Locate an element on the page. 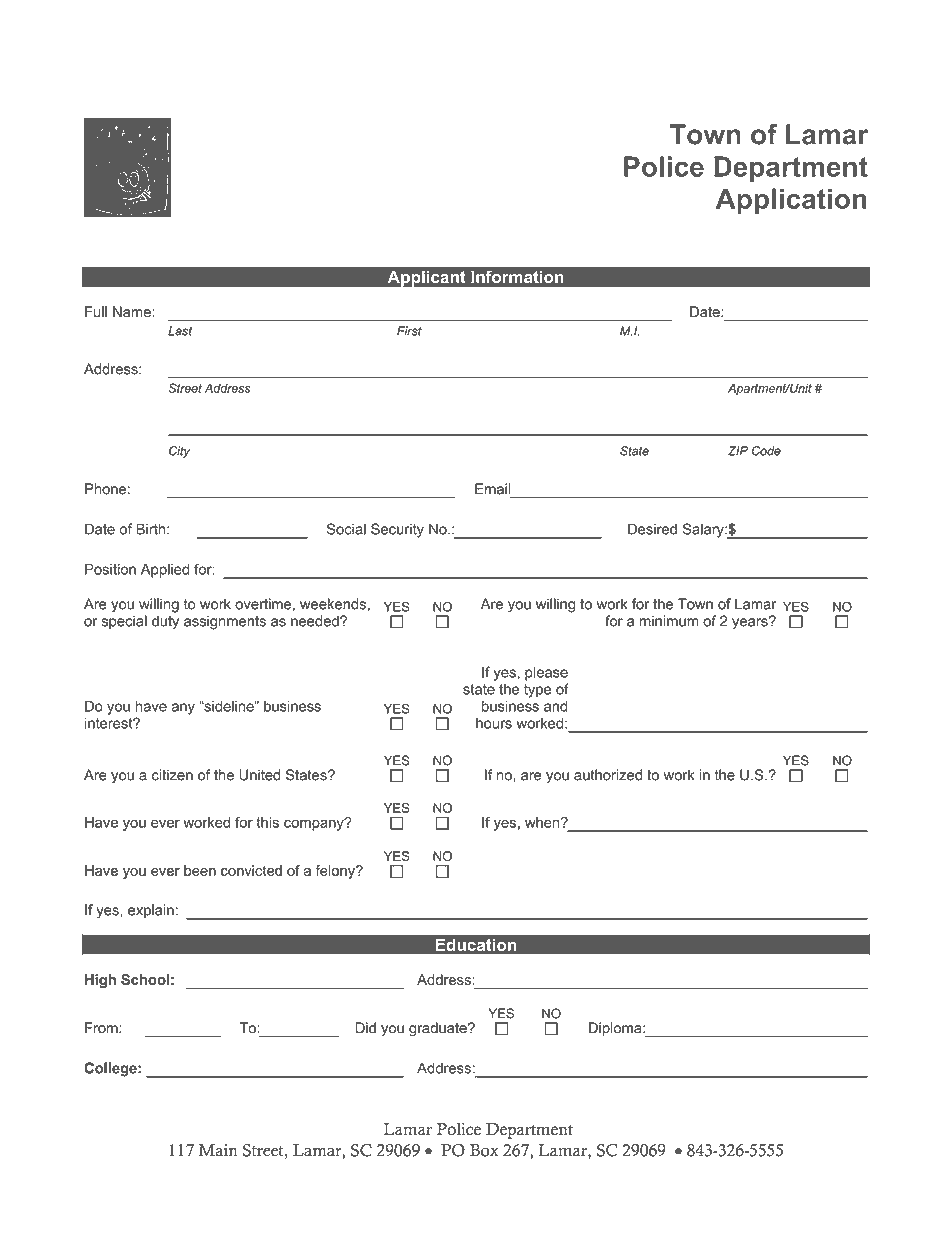 This page has width=952, height=1233. minimum is located at coordinates (669, 621).
